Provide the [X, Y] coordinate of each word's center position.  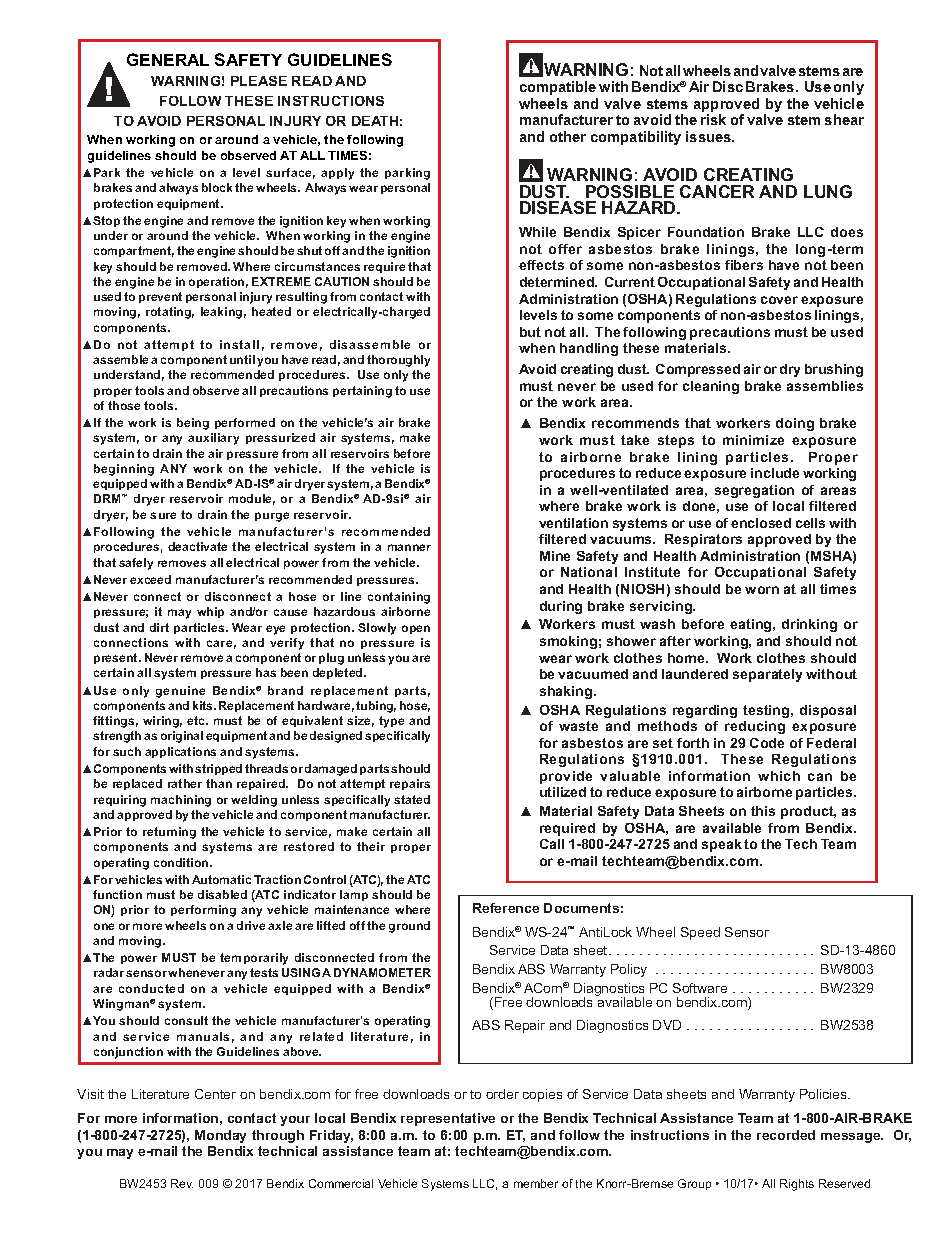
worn [762, 590]
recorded [786, 1135]
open [416, 629]
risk [713, 119]
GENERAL [168, 59]
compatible [558, 88]
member [536, 1183]
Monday [220, 1136]
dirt [159, 627]
